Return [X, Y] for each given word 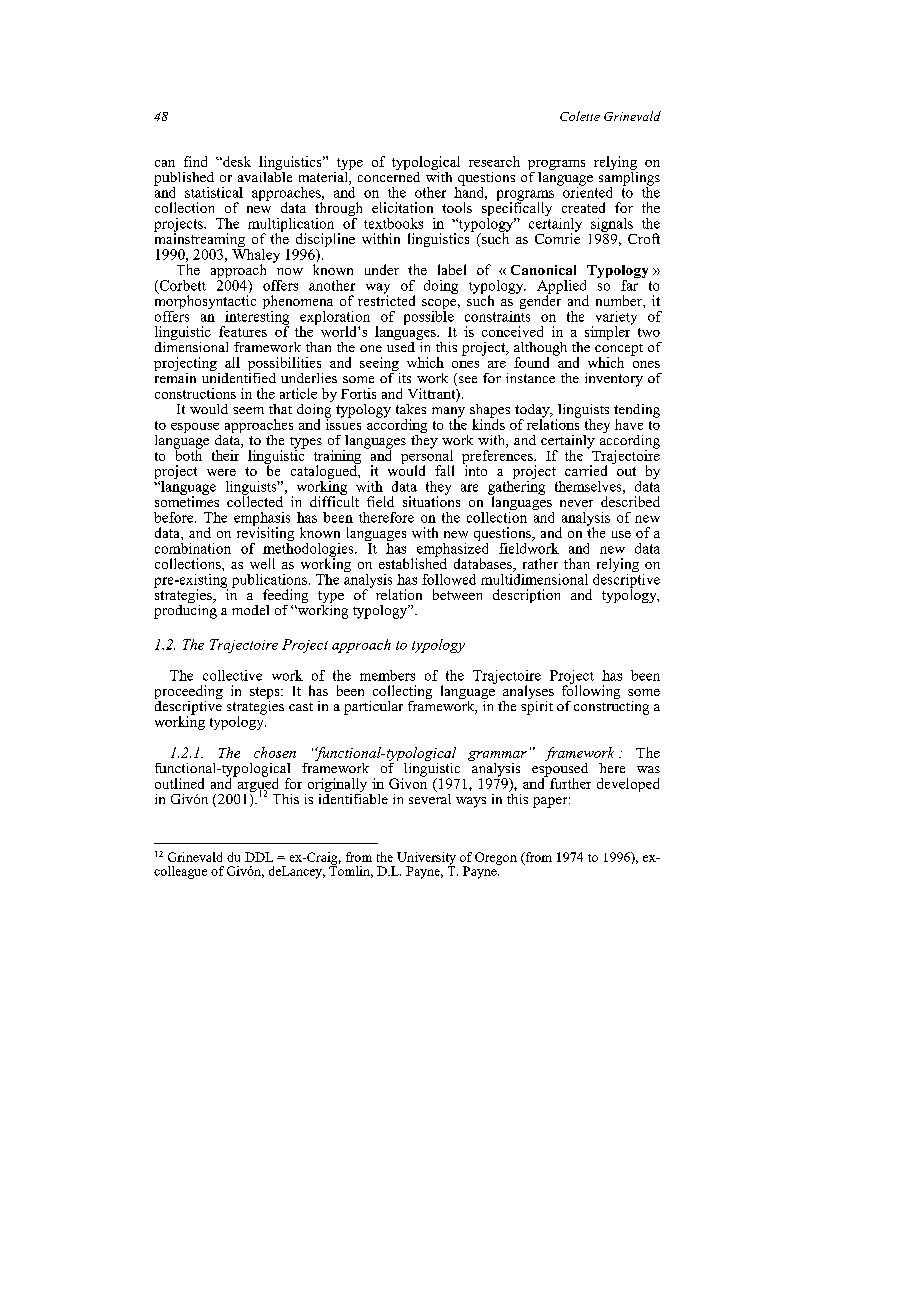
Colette [580, 116]
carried [586, 470]
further [570, 783]
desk [236, 161]
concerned [389, 175]
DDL [259, 857]
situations [431, 500]
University [426, 859]
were [221, 472]
